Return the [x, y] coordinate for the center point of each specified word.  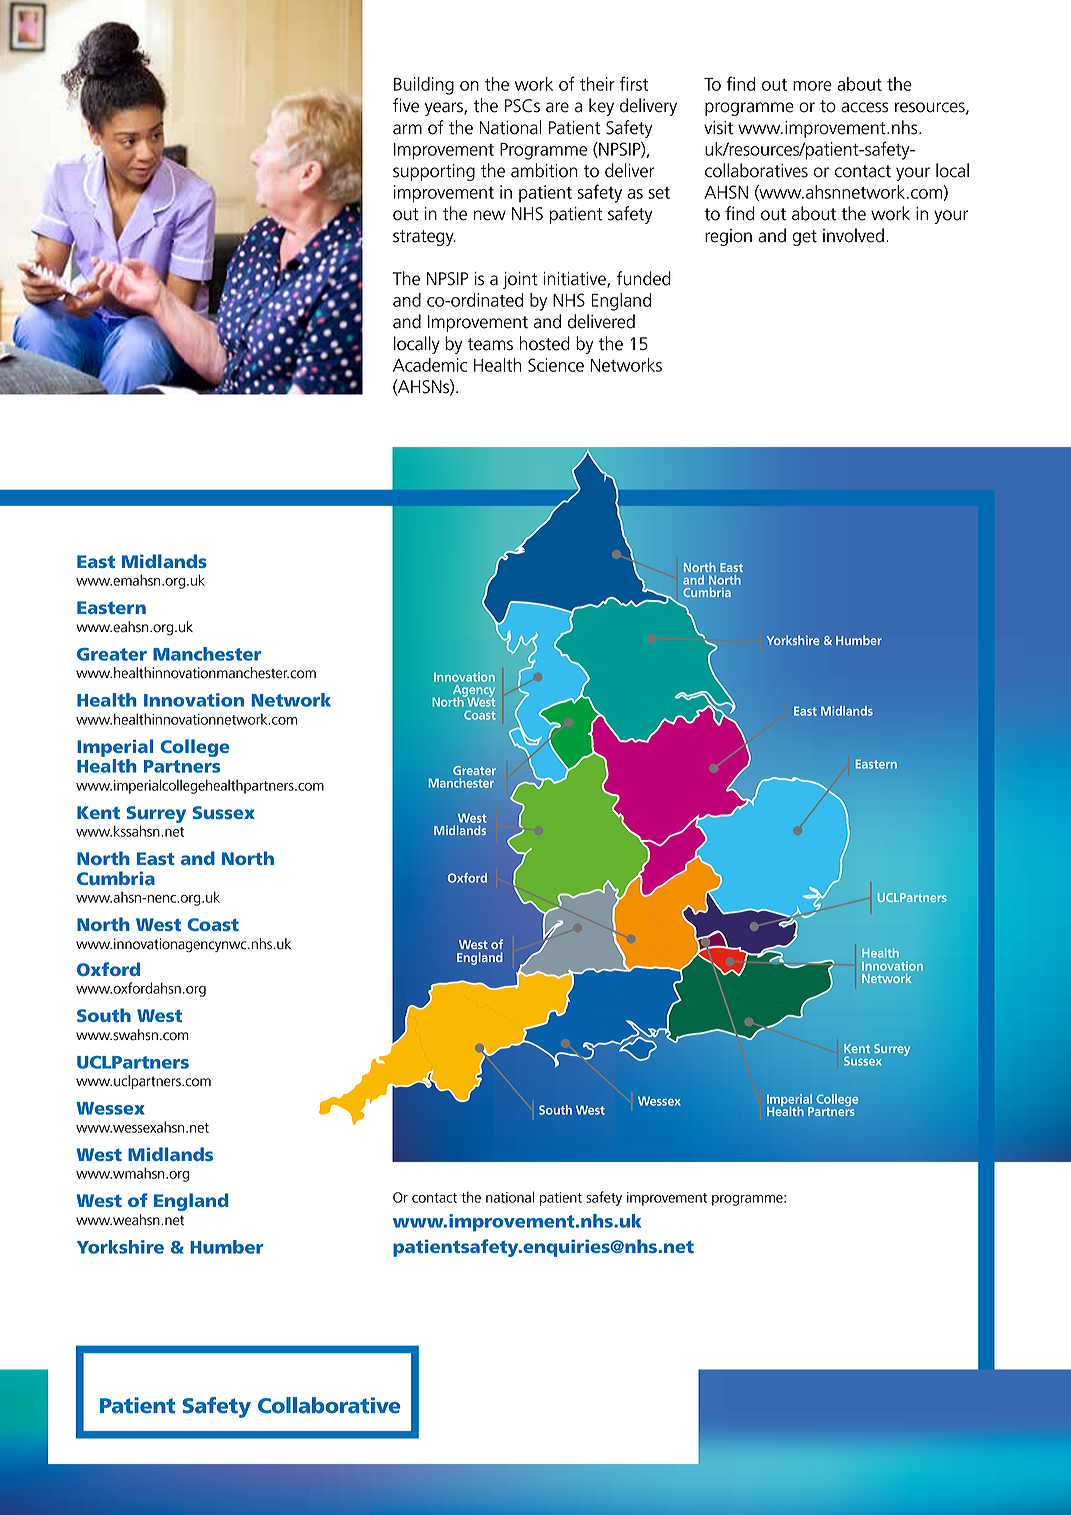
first [634, 83]
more [812, 86]
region [728, 237]
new [490, 215]
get [805, 238]
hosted [545, 343]
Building [424, 86]
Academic [430, 365]
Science [556, 365]
